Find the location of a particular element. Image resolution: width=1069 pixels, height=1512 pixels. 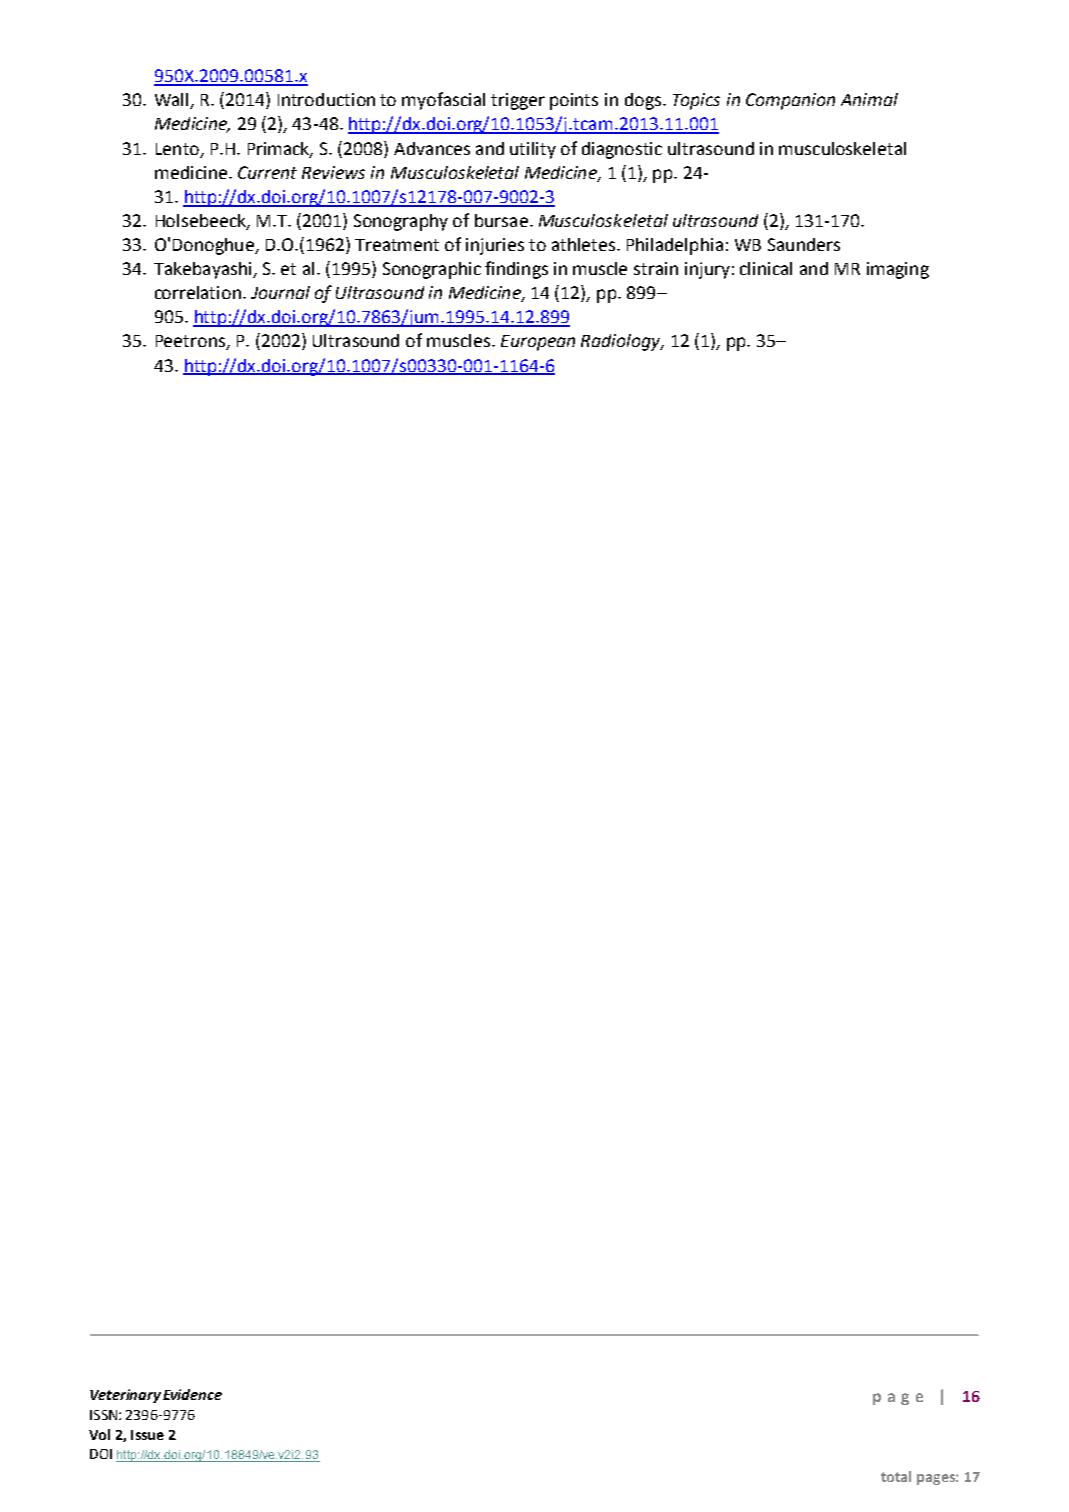

utility is located at coordinates (533, 150).
